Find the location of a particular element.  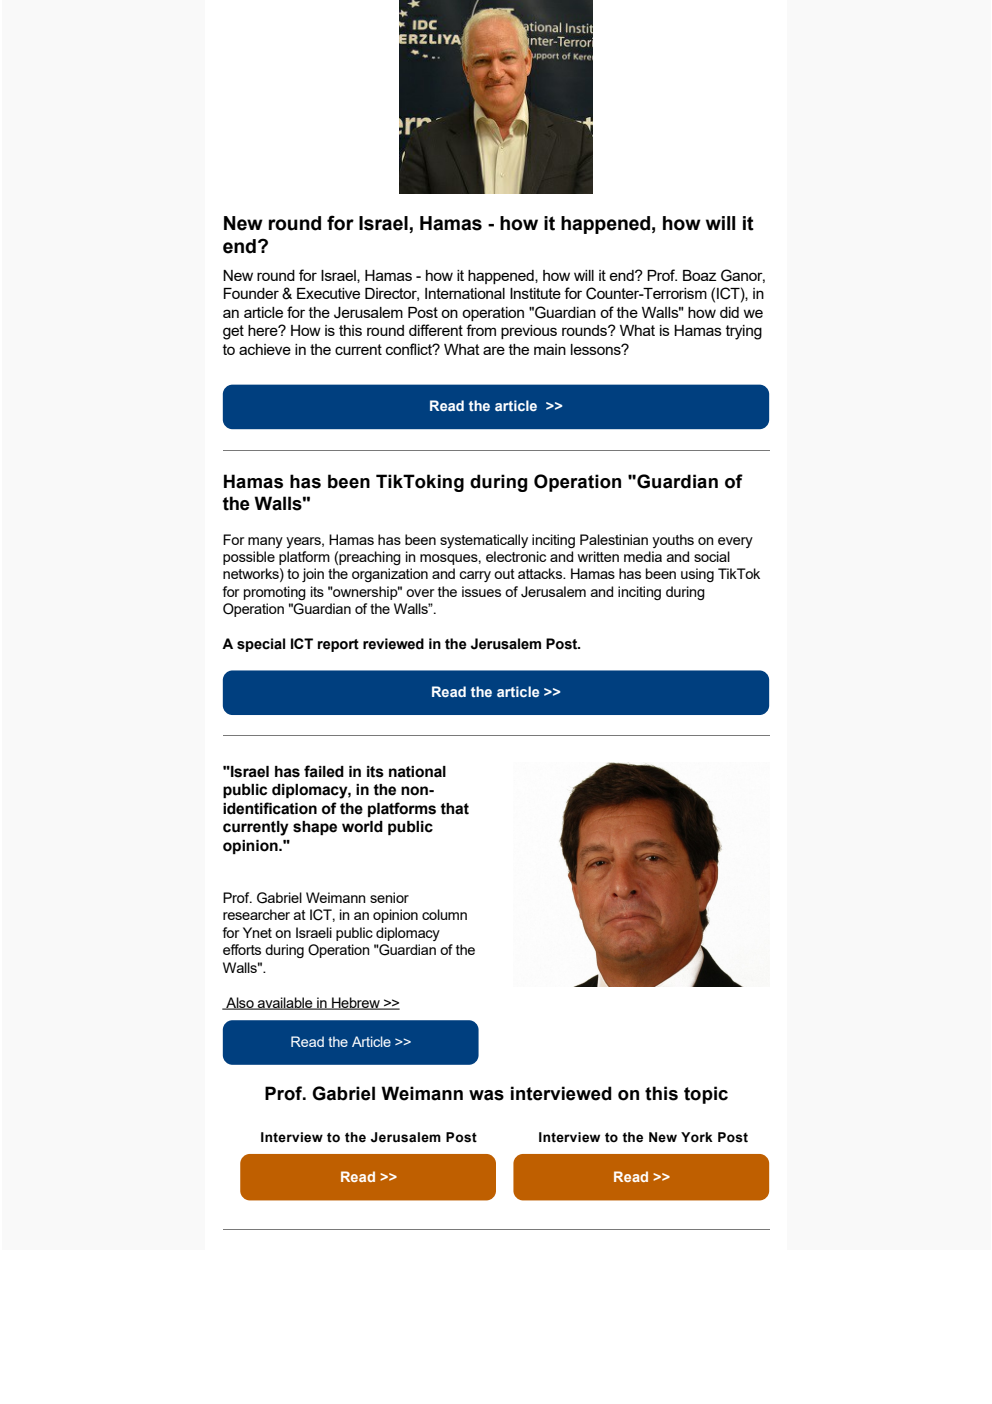

York is located at coordinates (697, 1137).
